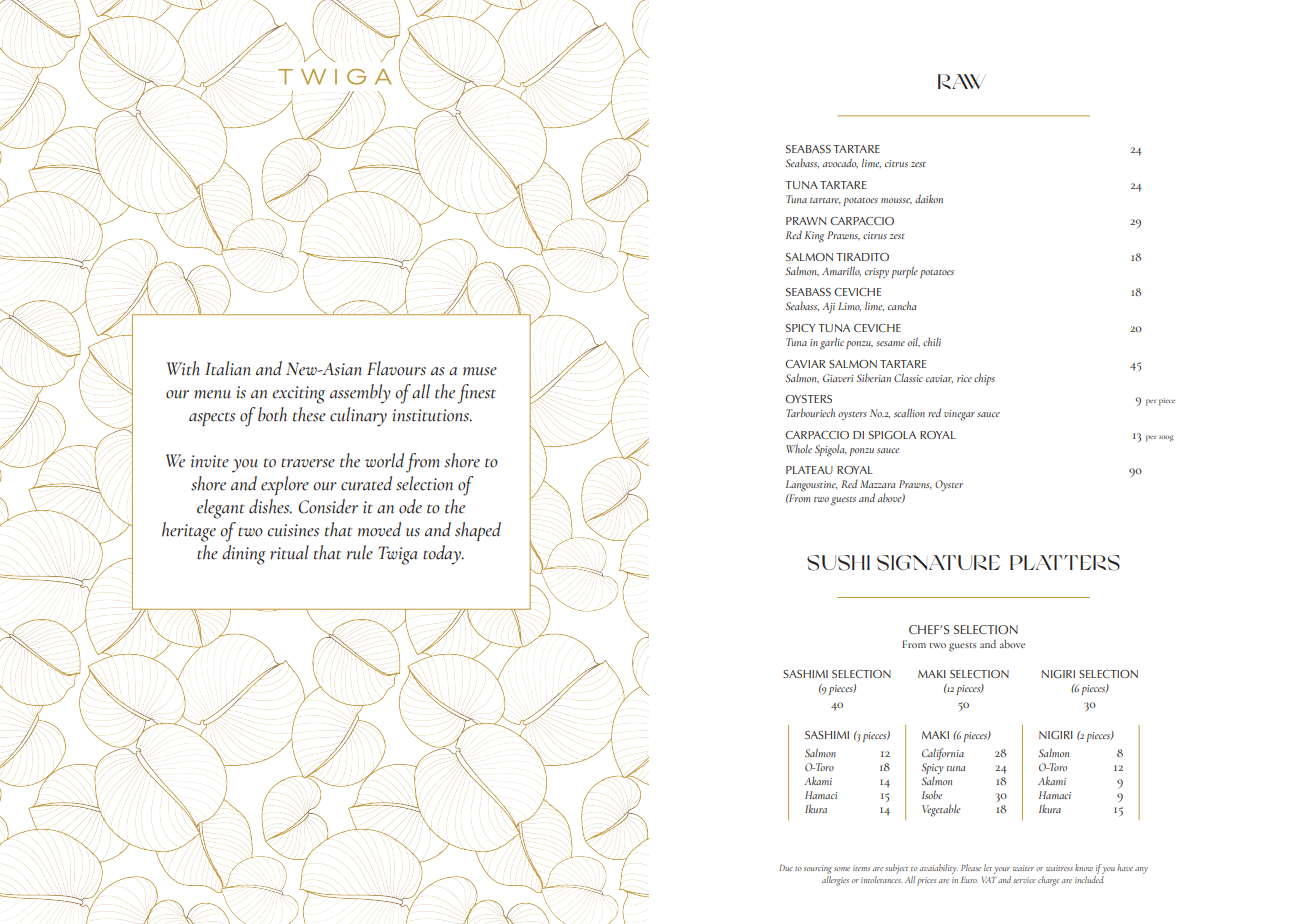  I want to click on Due, so click(786, 867).
